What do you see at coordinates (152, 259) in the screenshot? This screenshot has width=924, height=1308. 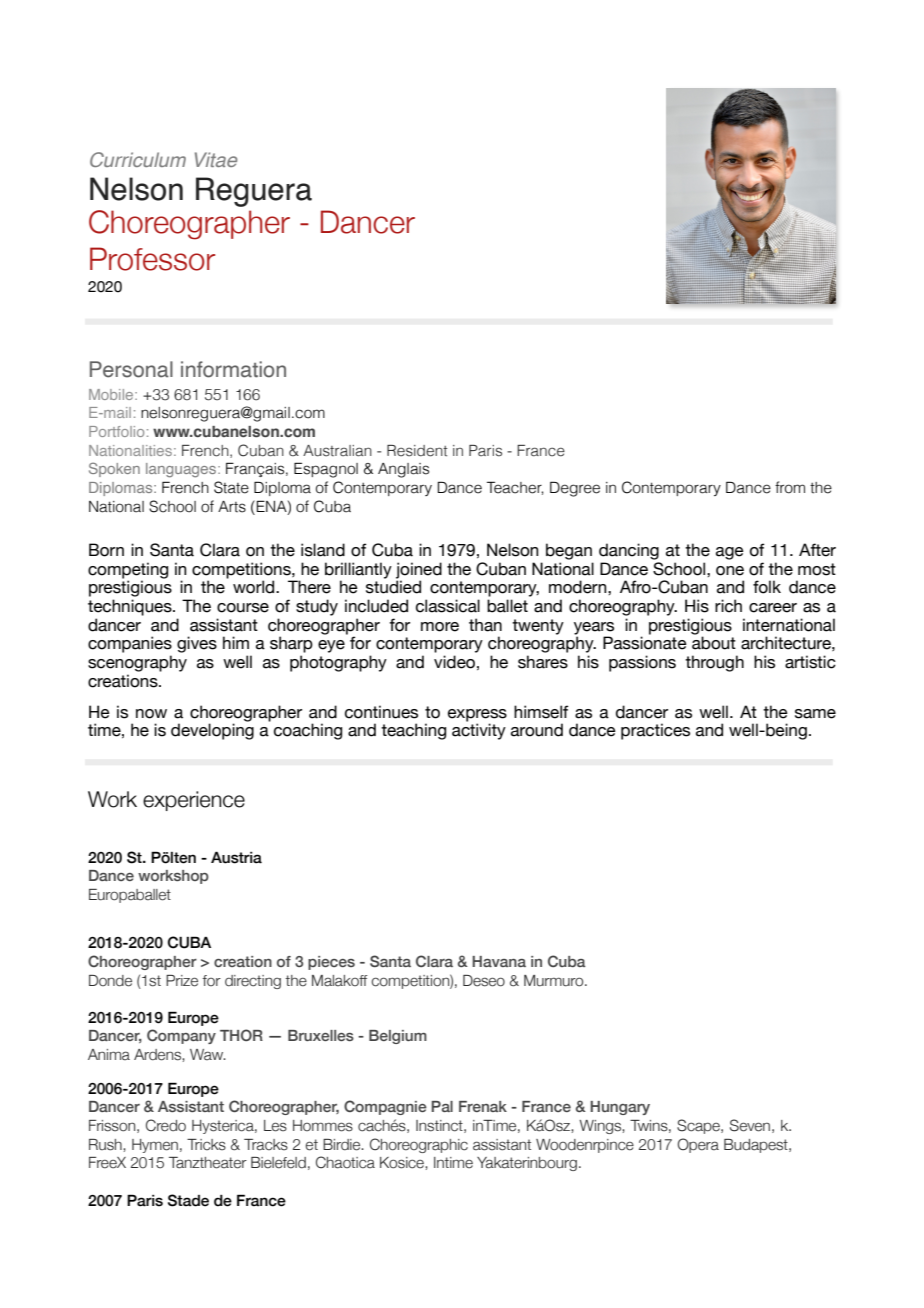 I see `Professor` at bounding box center [152, 259].
